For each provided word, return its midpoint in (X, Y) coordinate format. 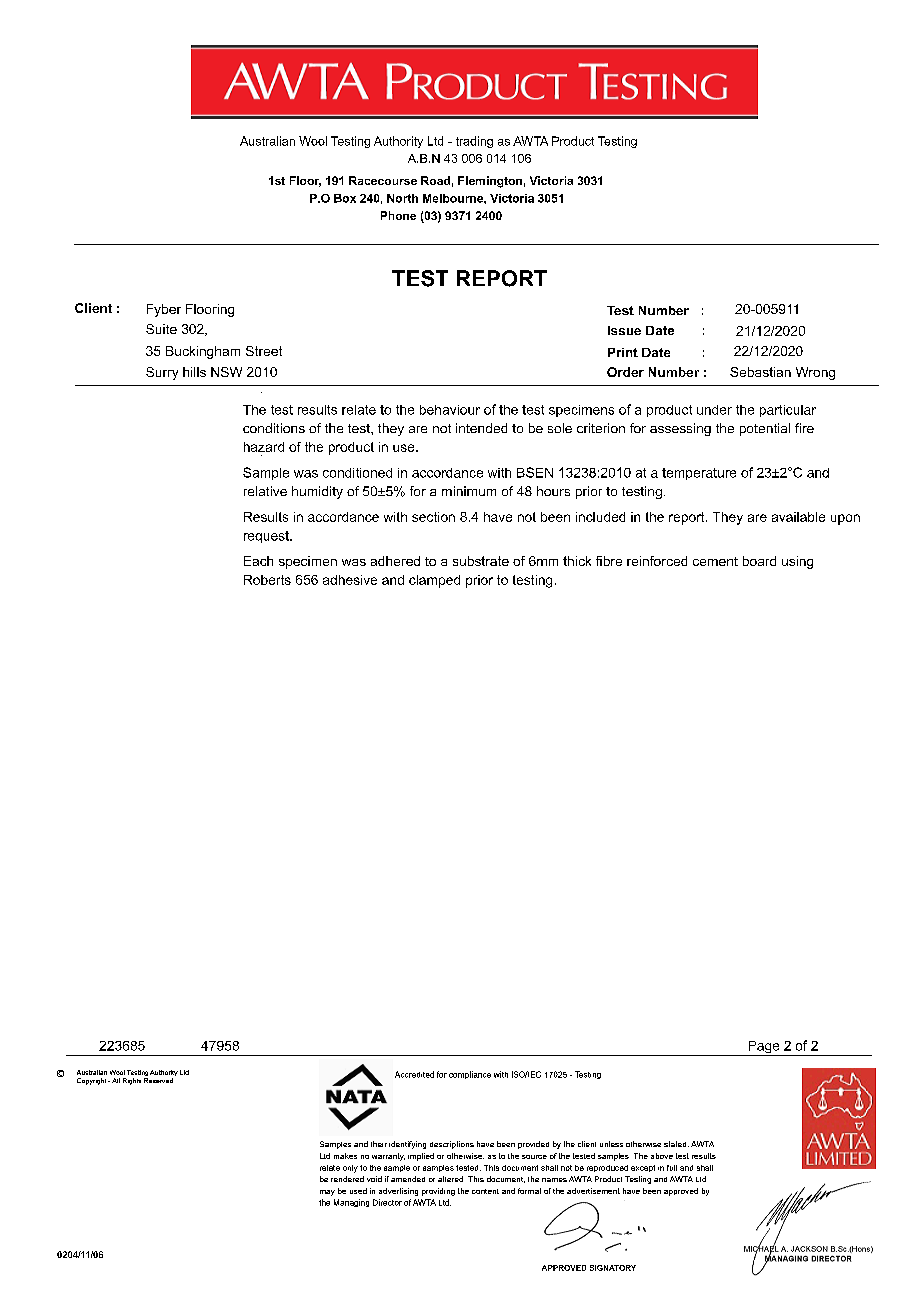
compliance (470, 1075)
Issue (624, 330)
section (433, 517)
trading (474, 142)
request (267, 537)
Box (345, 198)
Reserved (158, 1080)
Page (764, 1048)
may (327, 1193)
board (759, 561)
